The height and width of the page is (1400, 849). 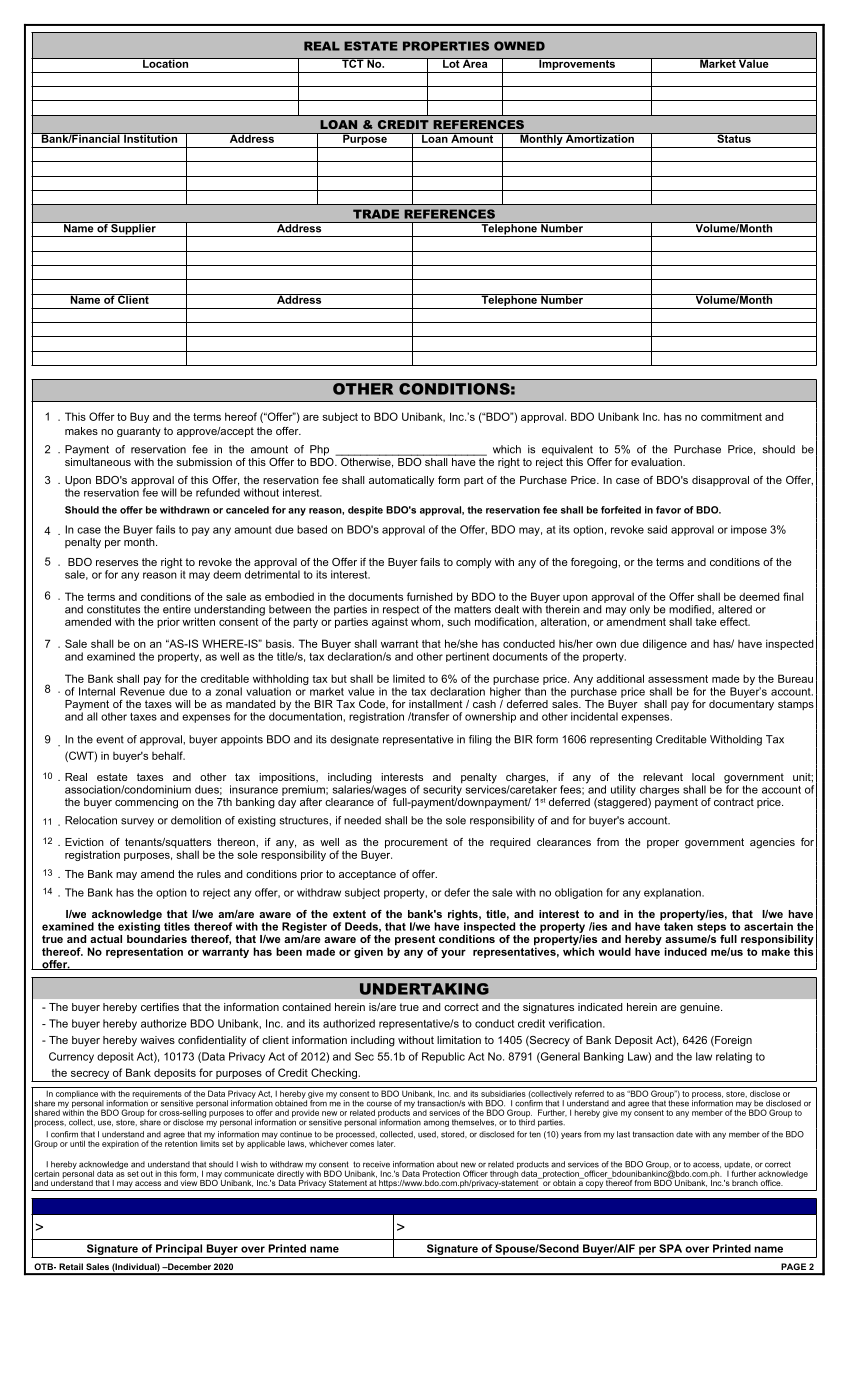 I want to click on Institution, so click(x=150, y=138).
